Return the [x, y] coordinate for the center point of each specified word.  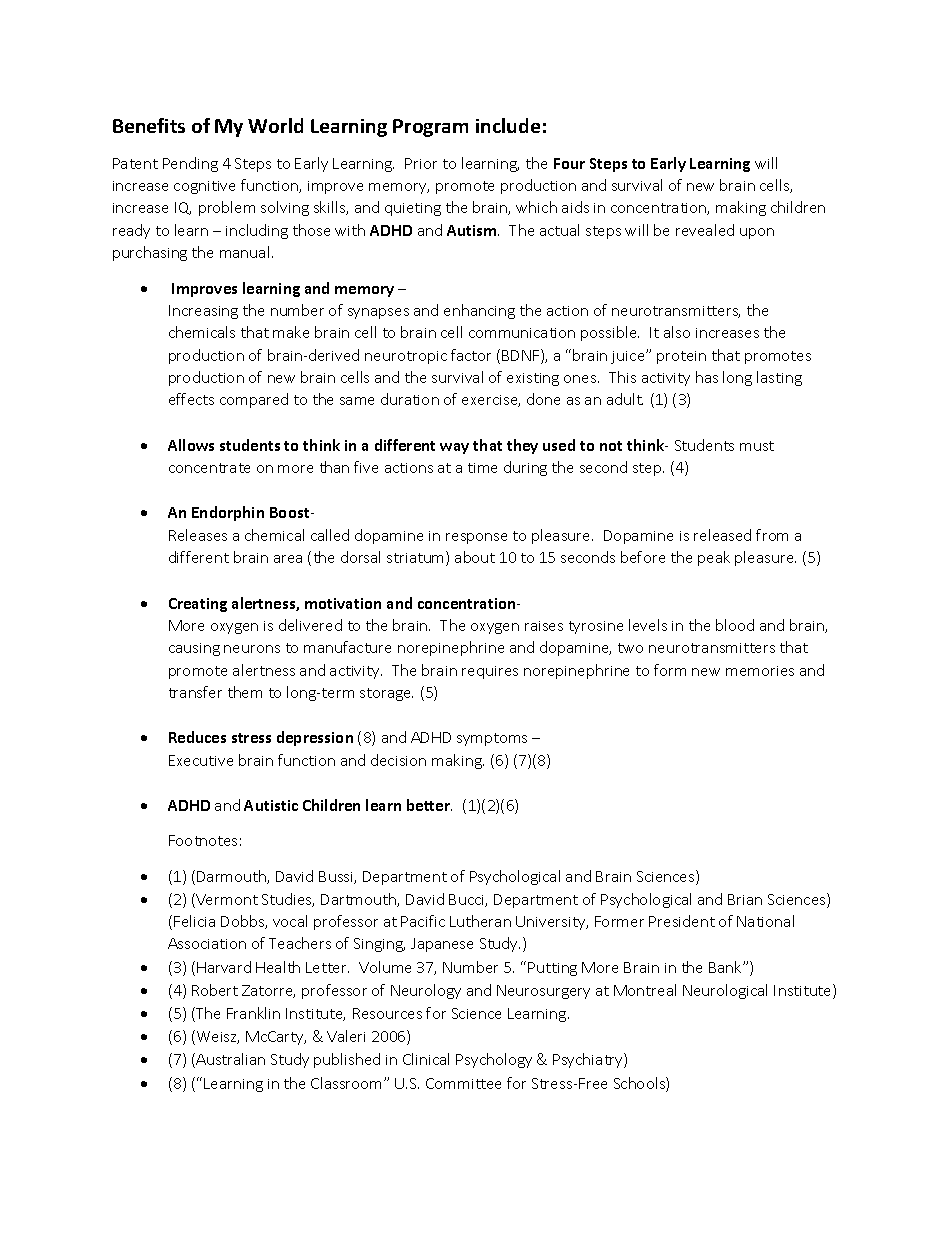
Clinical [426, 1059]
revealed [705, 230]
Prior [421, 163]
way [454, 448]
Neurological [725, 991]
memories [760, 671]
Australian [229, 1060]
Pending [190, 164]
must [757, 446]
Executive [201, 760]
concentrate [209, 468]
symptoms [492, 739]
